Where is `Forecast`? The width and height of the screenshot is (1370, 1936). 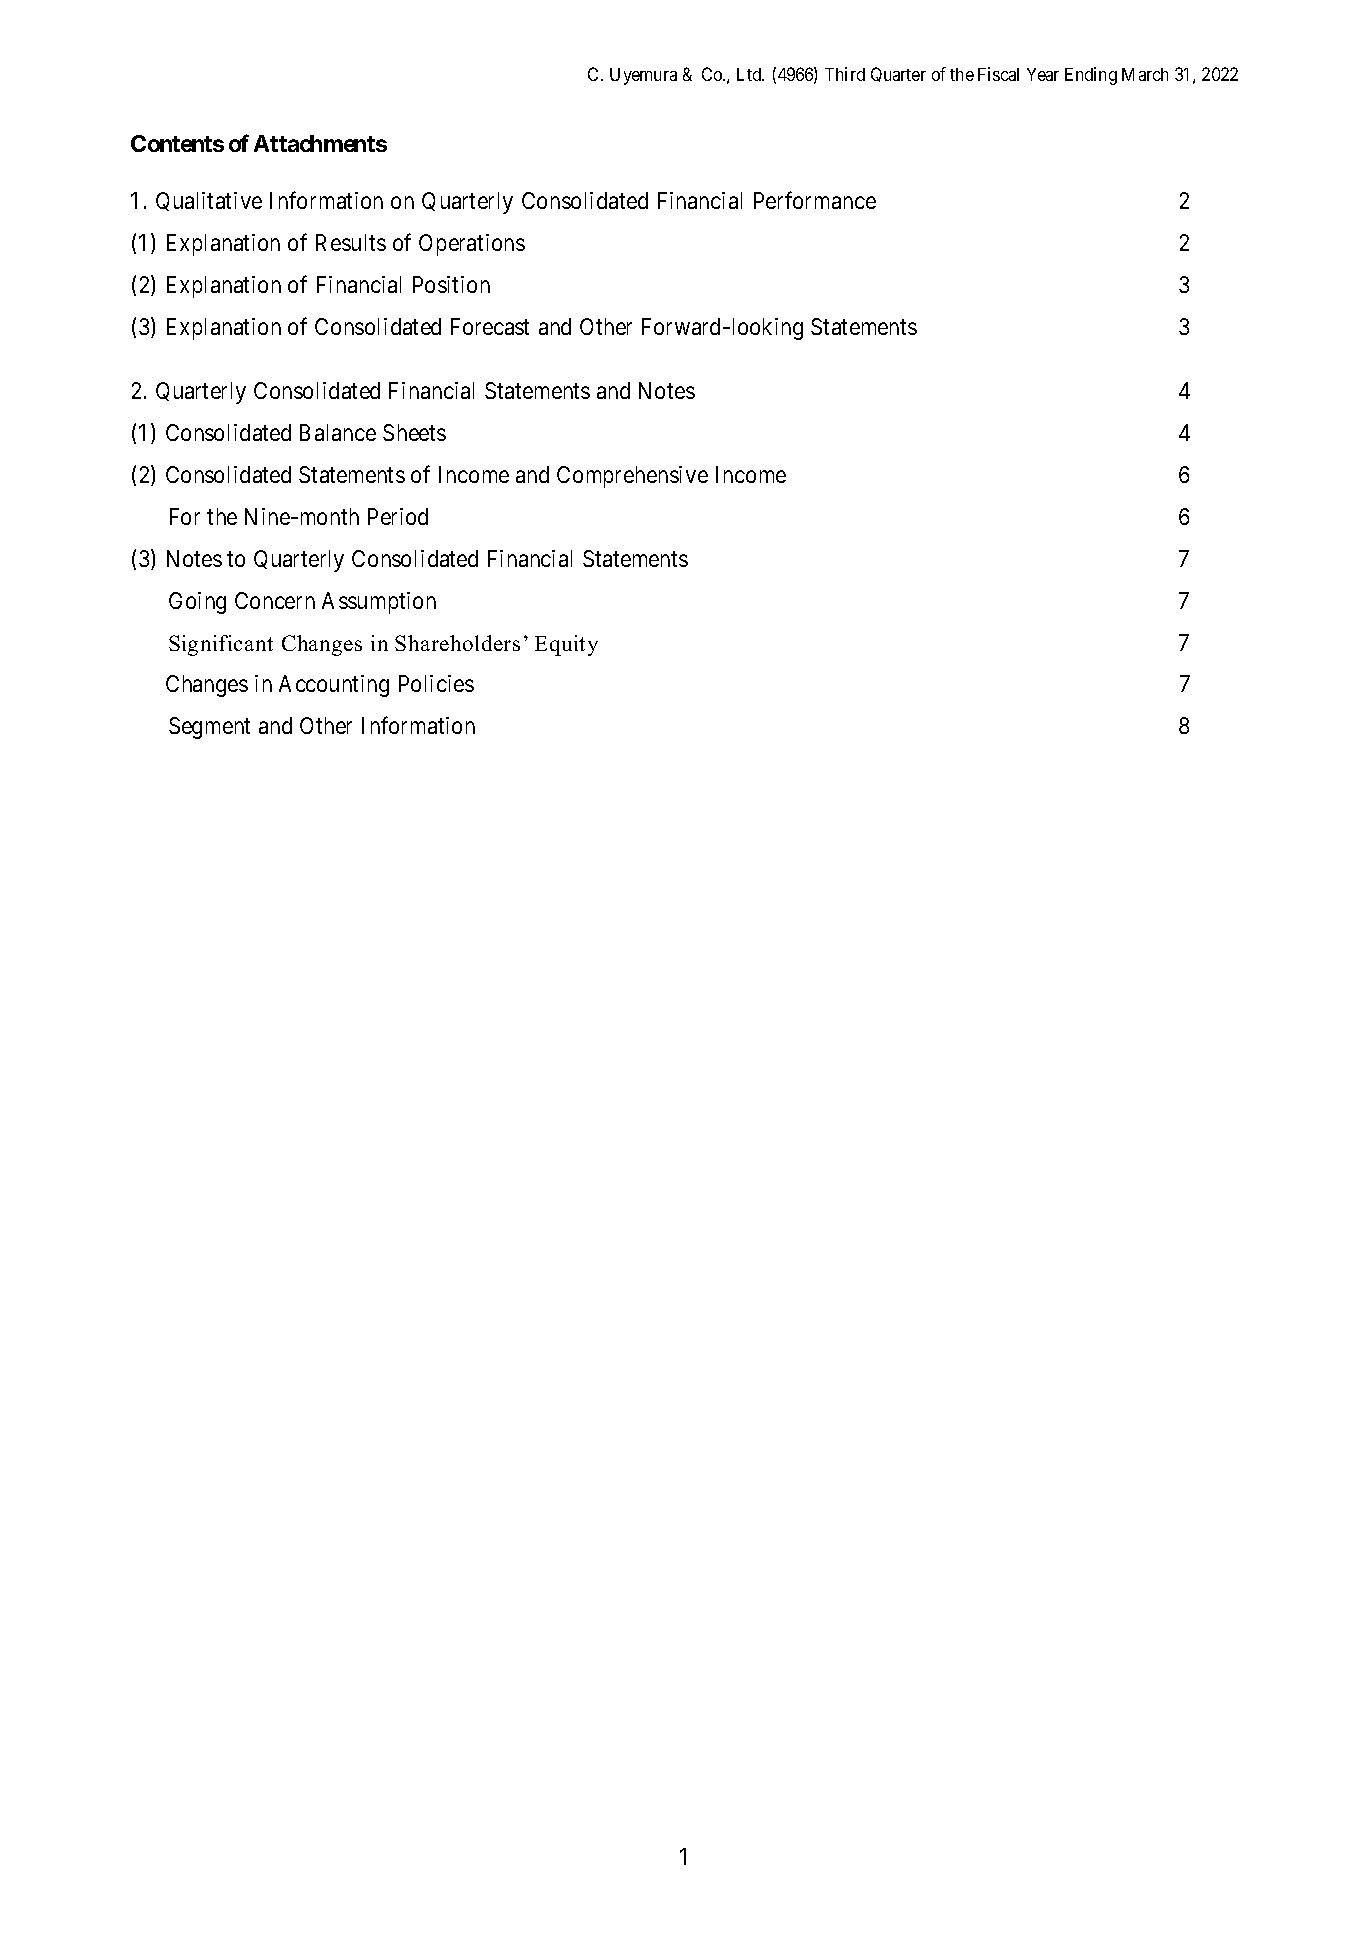 Forecast is located at coordinates (490, 326).
